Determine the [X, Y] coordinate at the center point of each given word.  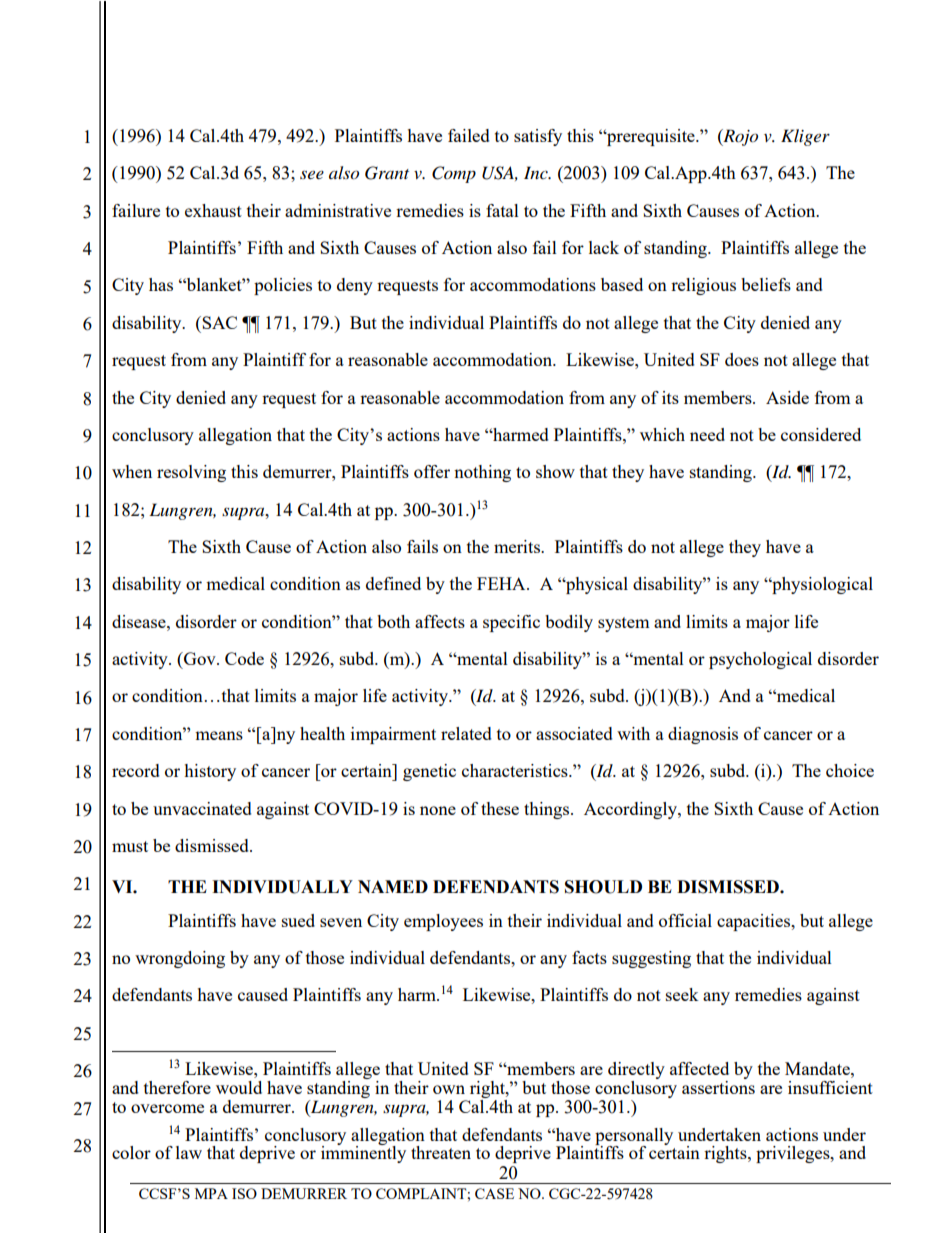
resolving [191, 473]
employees [443, 922]
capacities [755, 922]
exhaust [213, 210]
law [189, 1152]
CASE [494, 1193]
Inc [537, 172]
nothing [482, 473]
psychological [760, 660]
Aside [787, 397]
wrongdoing [180, 959]
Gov [200, 658]
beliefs [766, 284]
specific [511, 623]
